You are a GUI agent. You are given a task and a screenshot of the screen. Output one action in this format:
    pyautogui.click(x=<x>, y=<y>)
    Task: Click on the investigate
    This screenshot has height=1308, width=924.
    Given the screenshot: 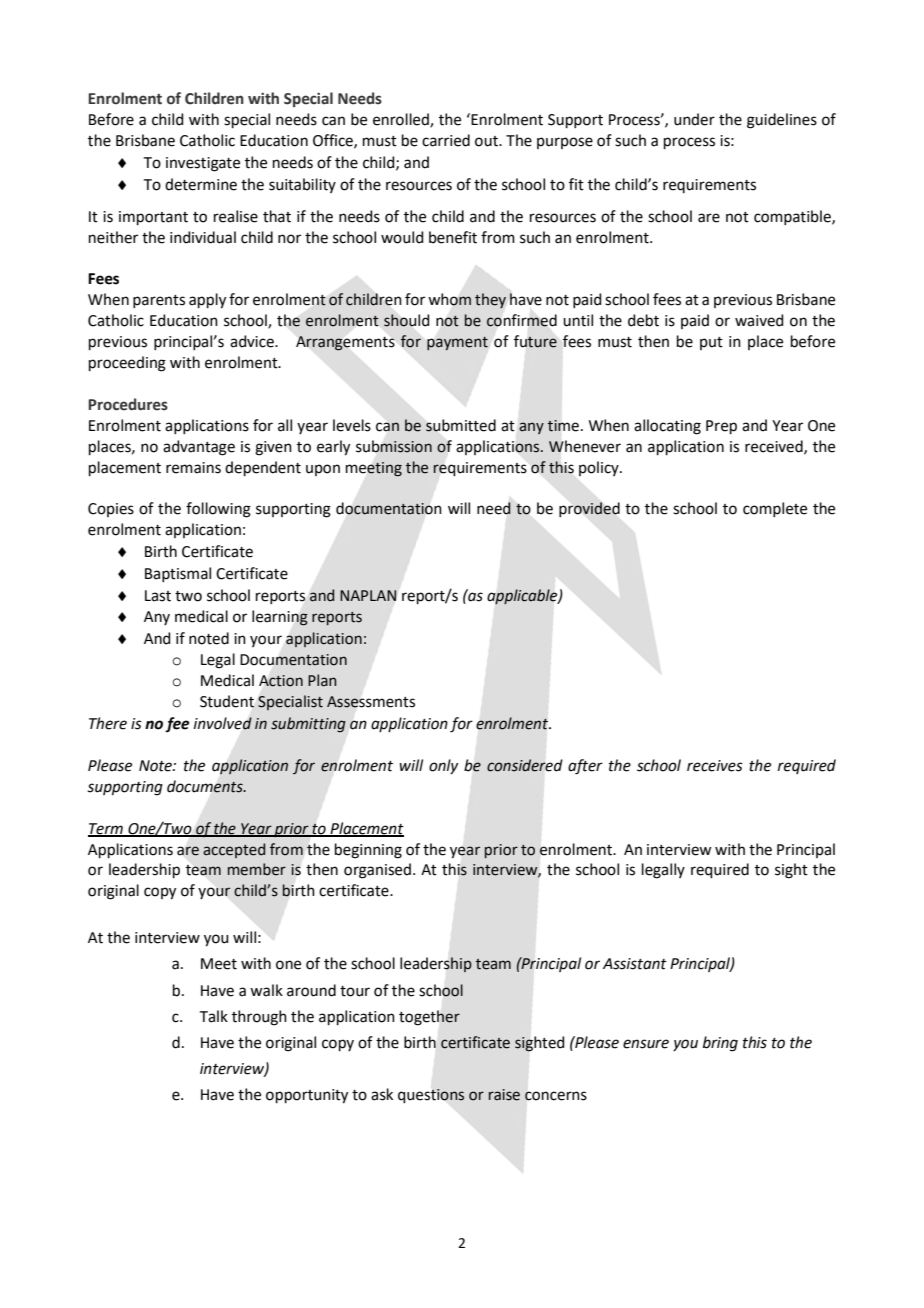 What is the action you would take?
    pyautogui.click(x=203, y=164)
